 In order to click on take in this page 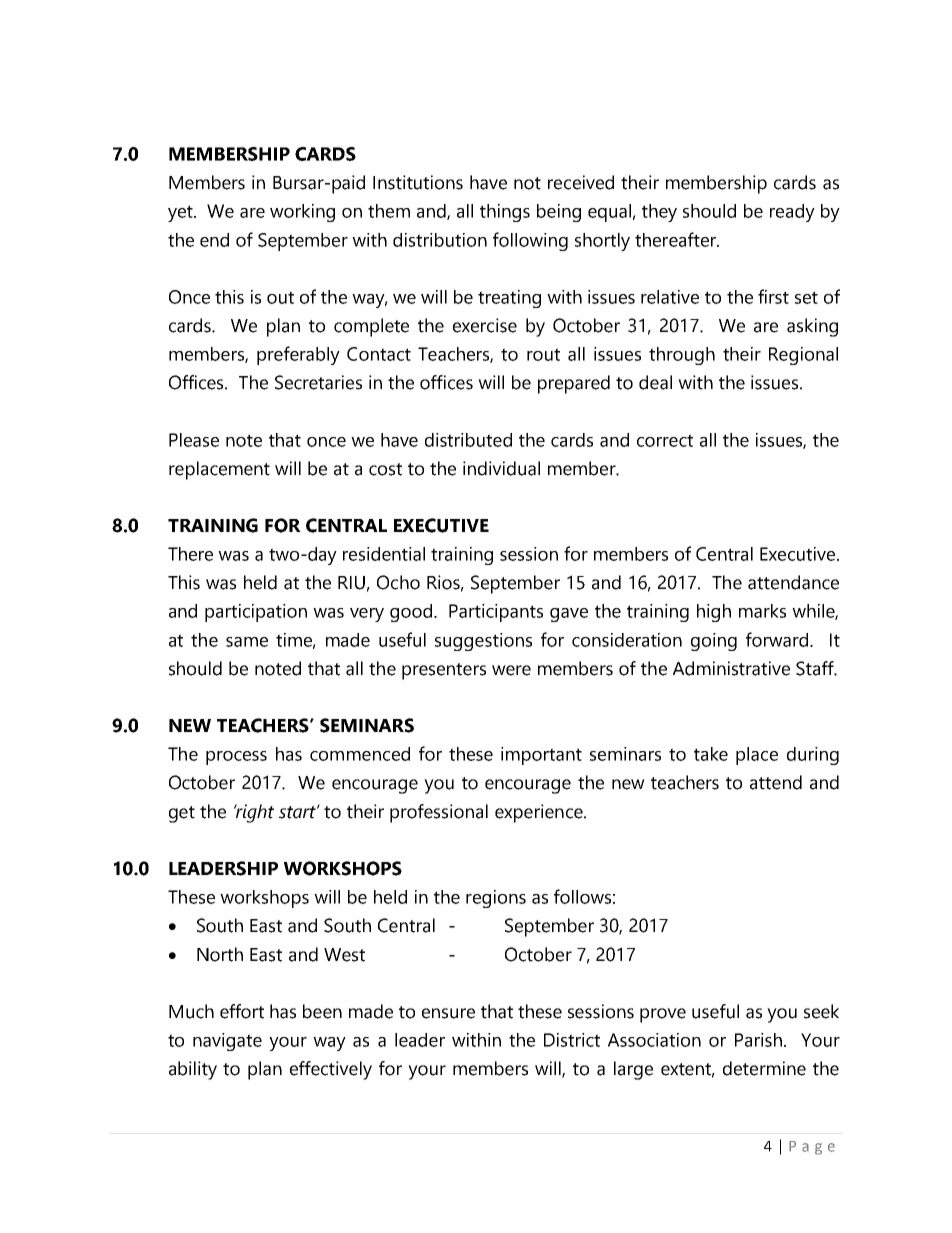, I will do `click(711, 754)`.
